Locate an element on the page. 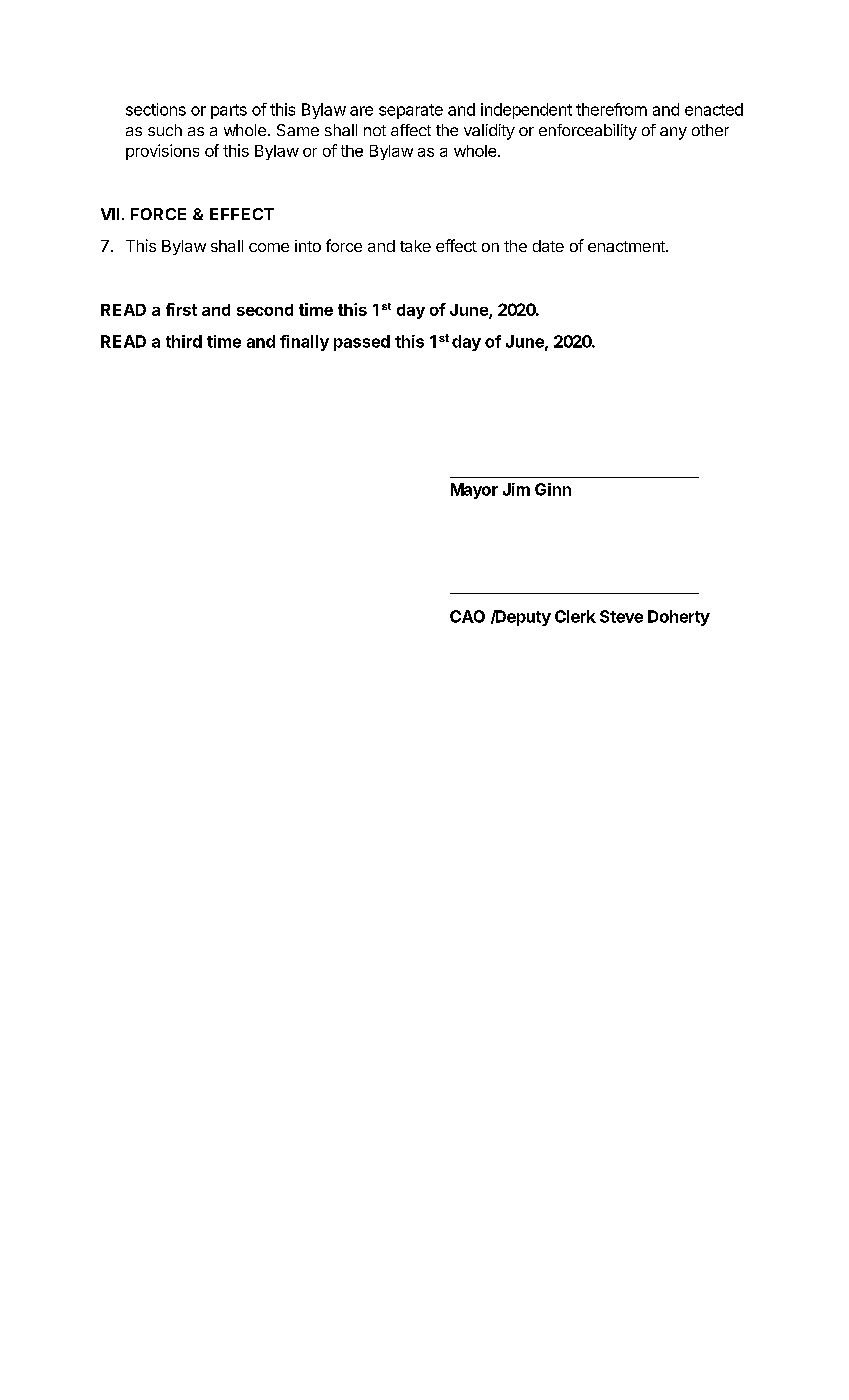 This image has height=1400, width=849. Jim is located at coordinates (516, 489).
